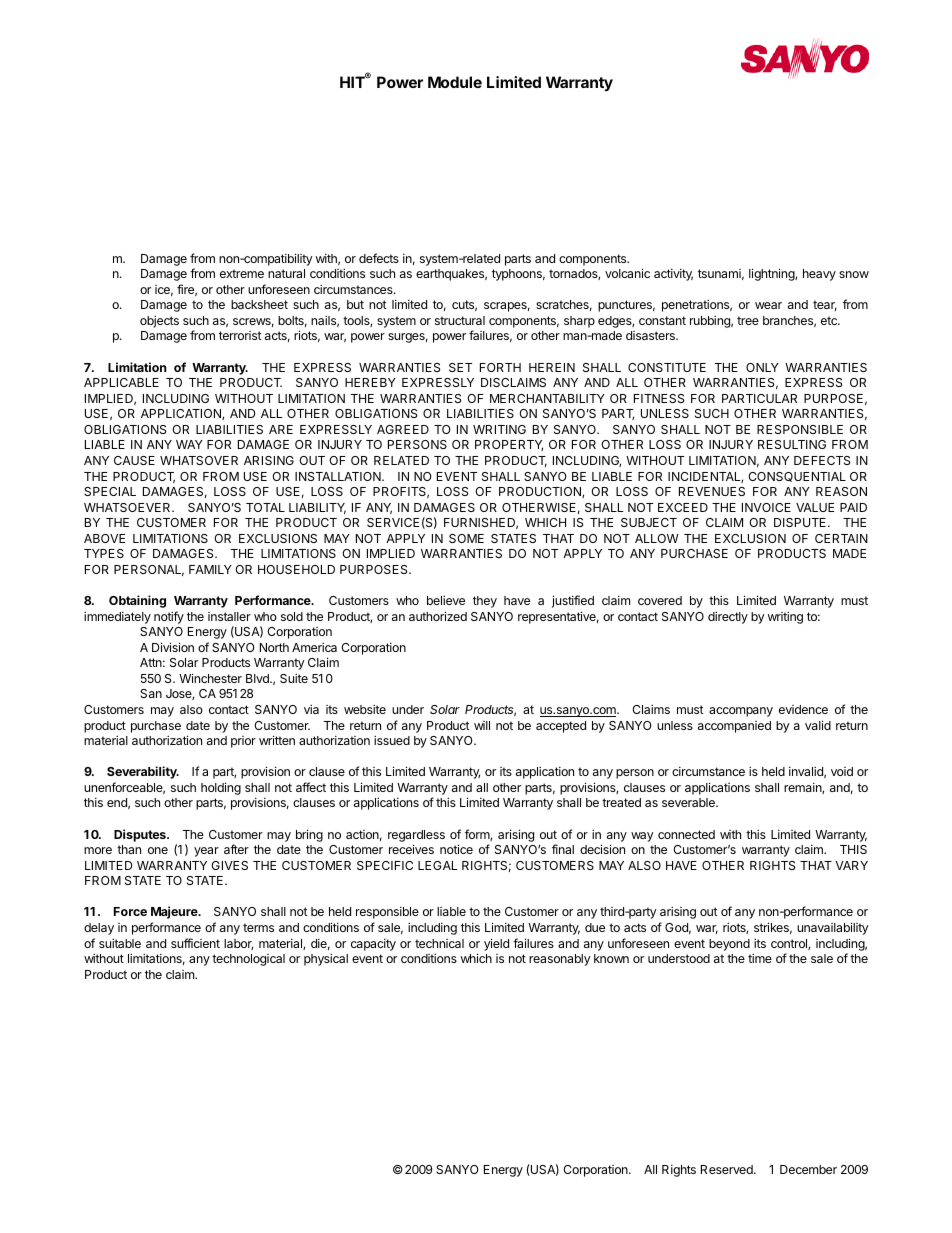 The image size is (952, 1233). I want to click on void, so click(842, 771).
